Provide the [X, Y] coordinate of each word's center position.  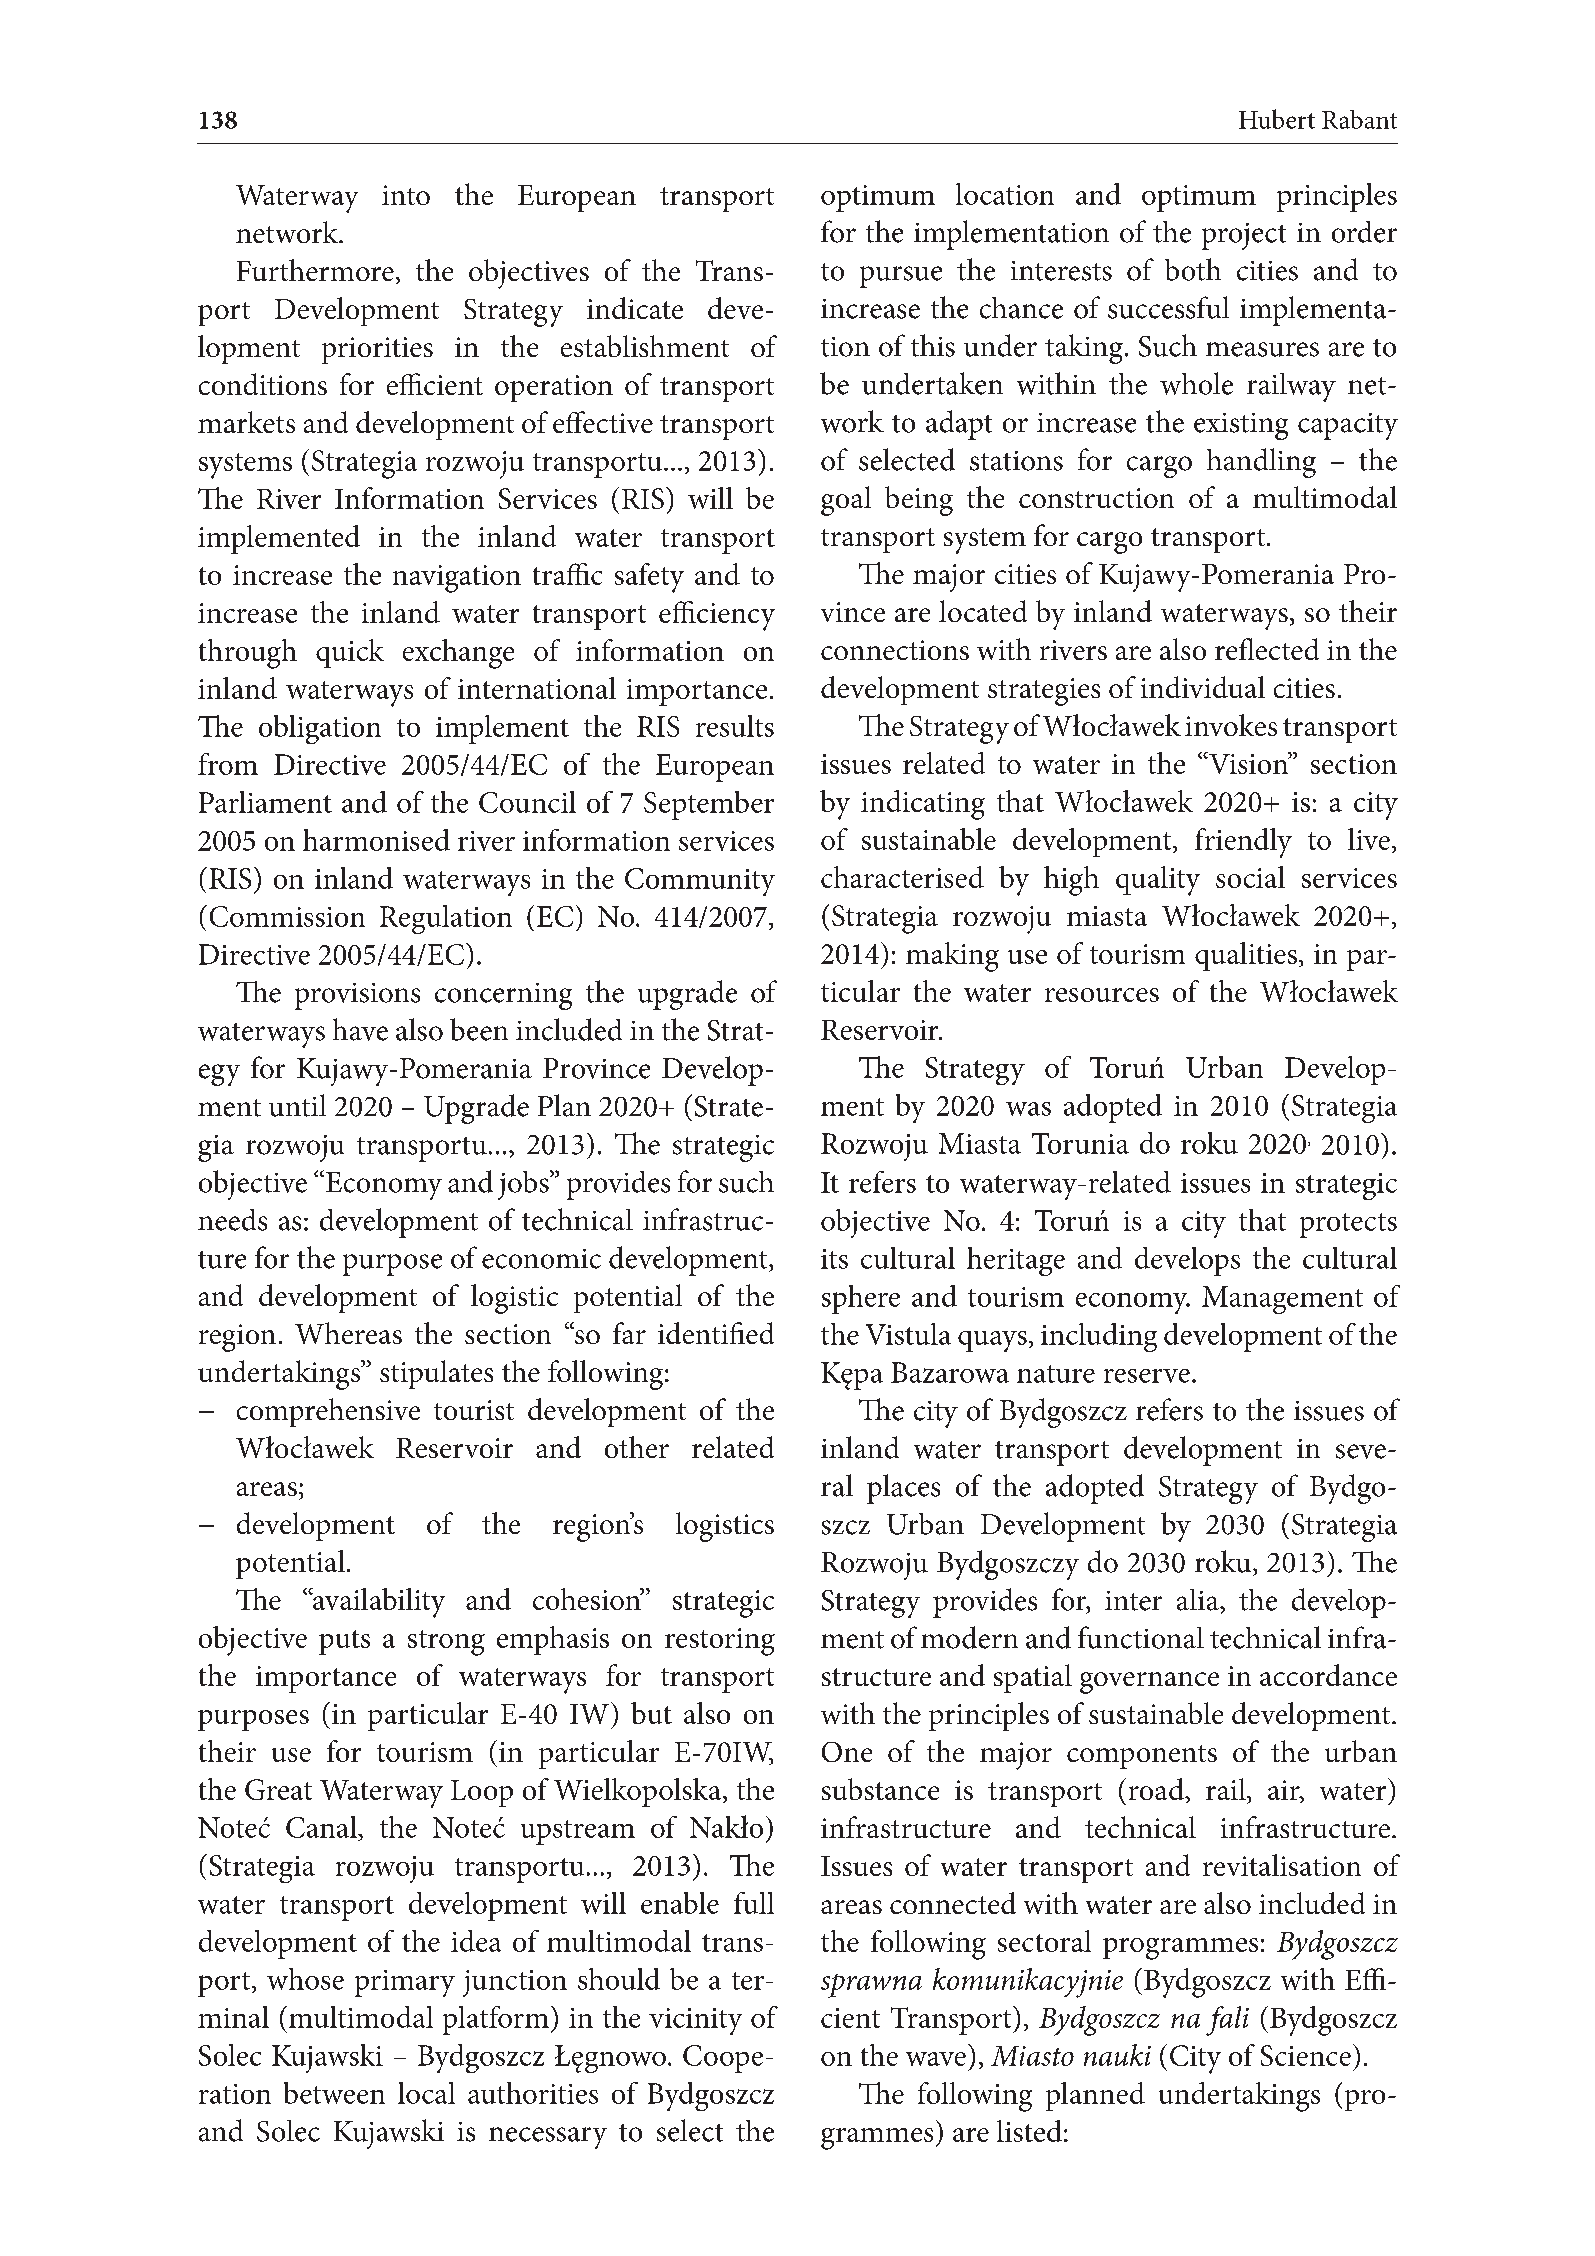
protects [1348, 1225]
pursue [901, 277]
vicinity [695, 2021]
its [834, 1259]
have [360, 1029]
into [406, 195]
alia [1199, 1600]
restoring [720, 1642]
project [1244, 236]
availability [378, 1603]
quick [350, 653]
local [426, 2093]
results [735, 726]
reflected [1267, 649]
